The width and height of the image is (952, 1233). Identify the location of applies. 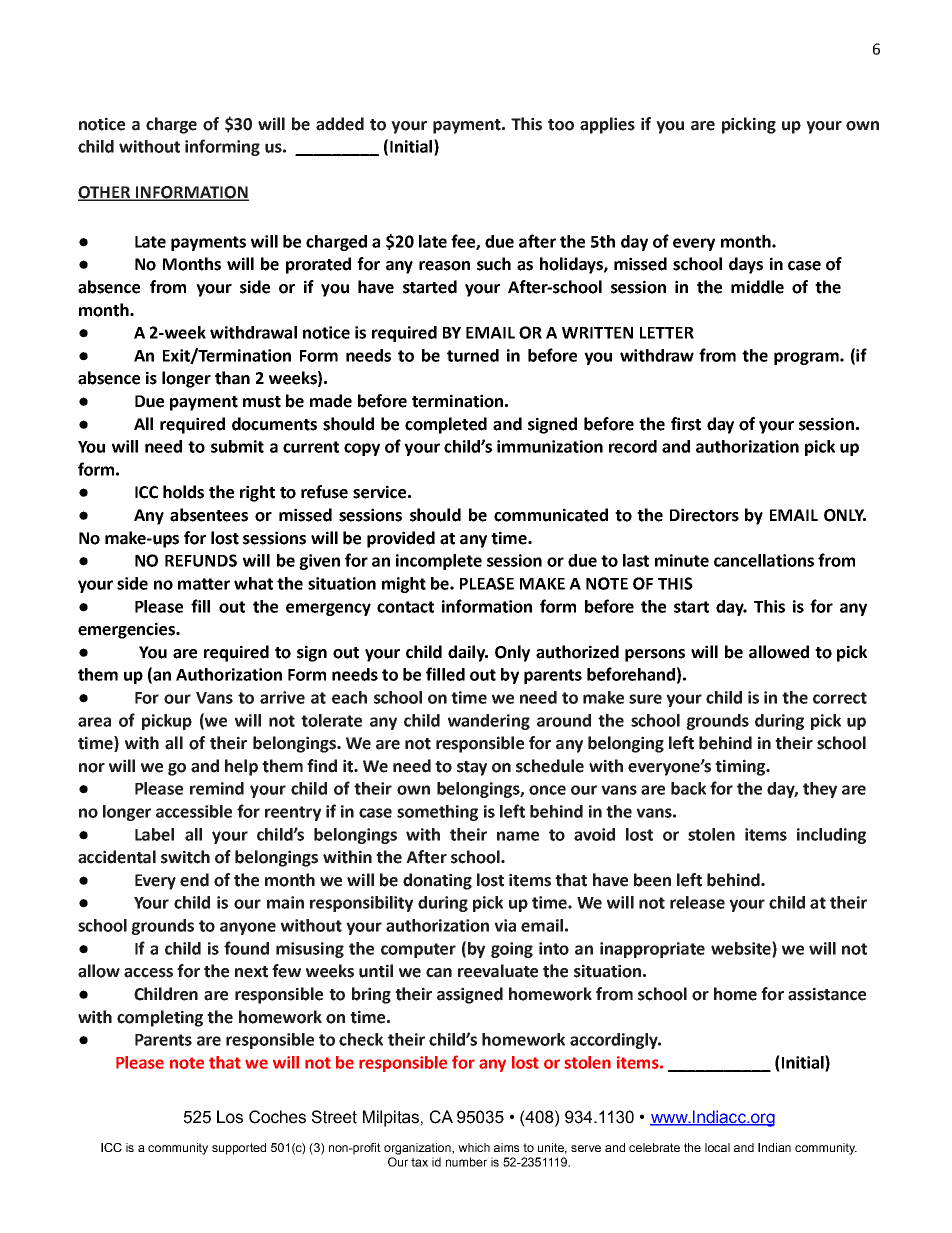
(607, 125).
